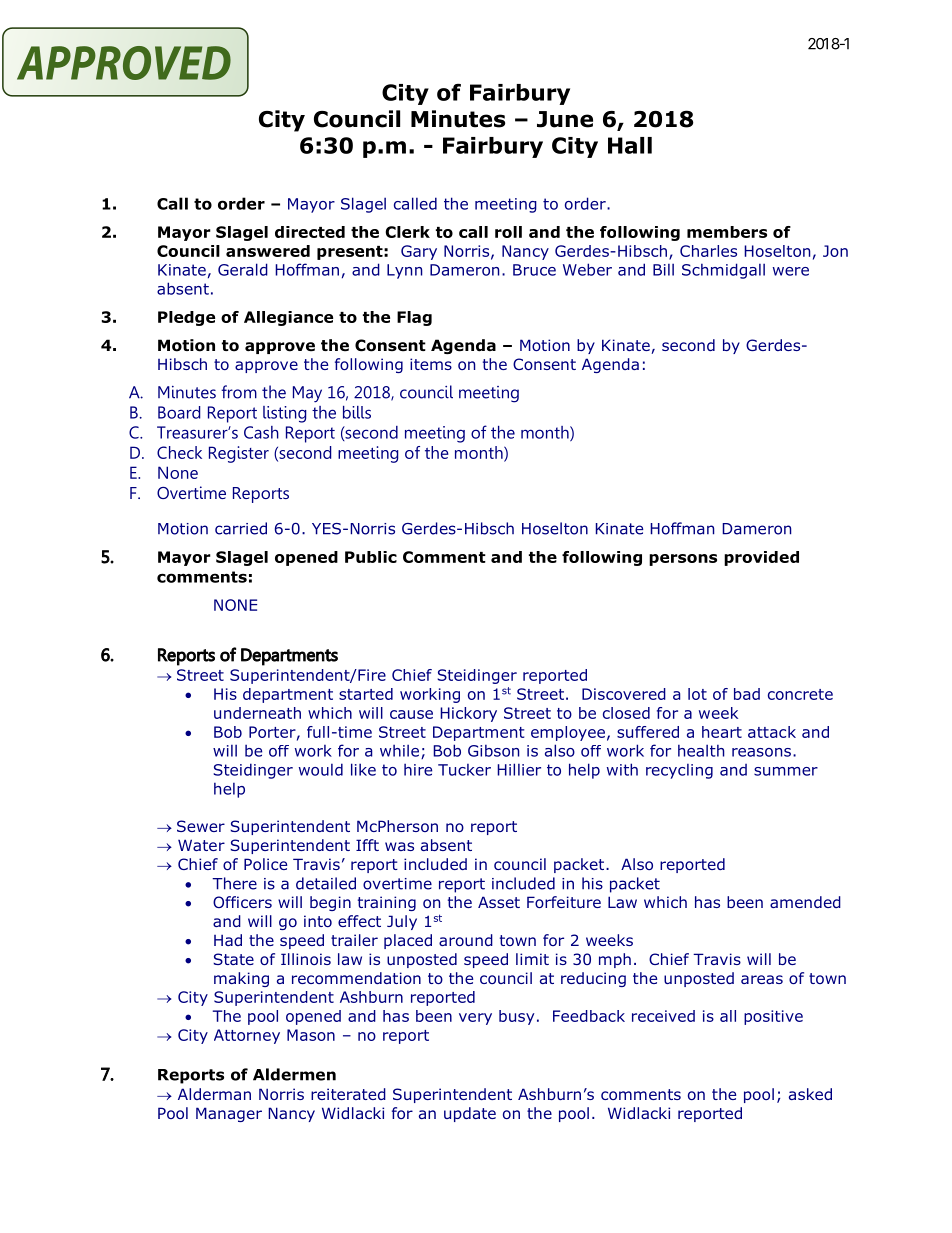 The height and width of the document is (1233, 952). What do you see at coordinates (294, 1074) in the document?
I see `Aldermen` at bounding box center [294, 1074].
